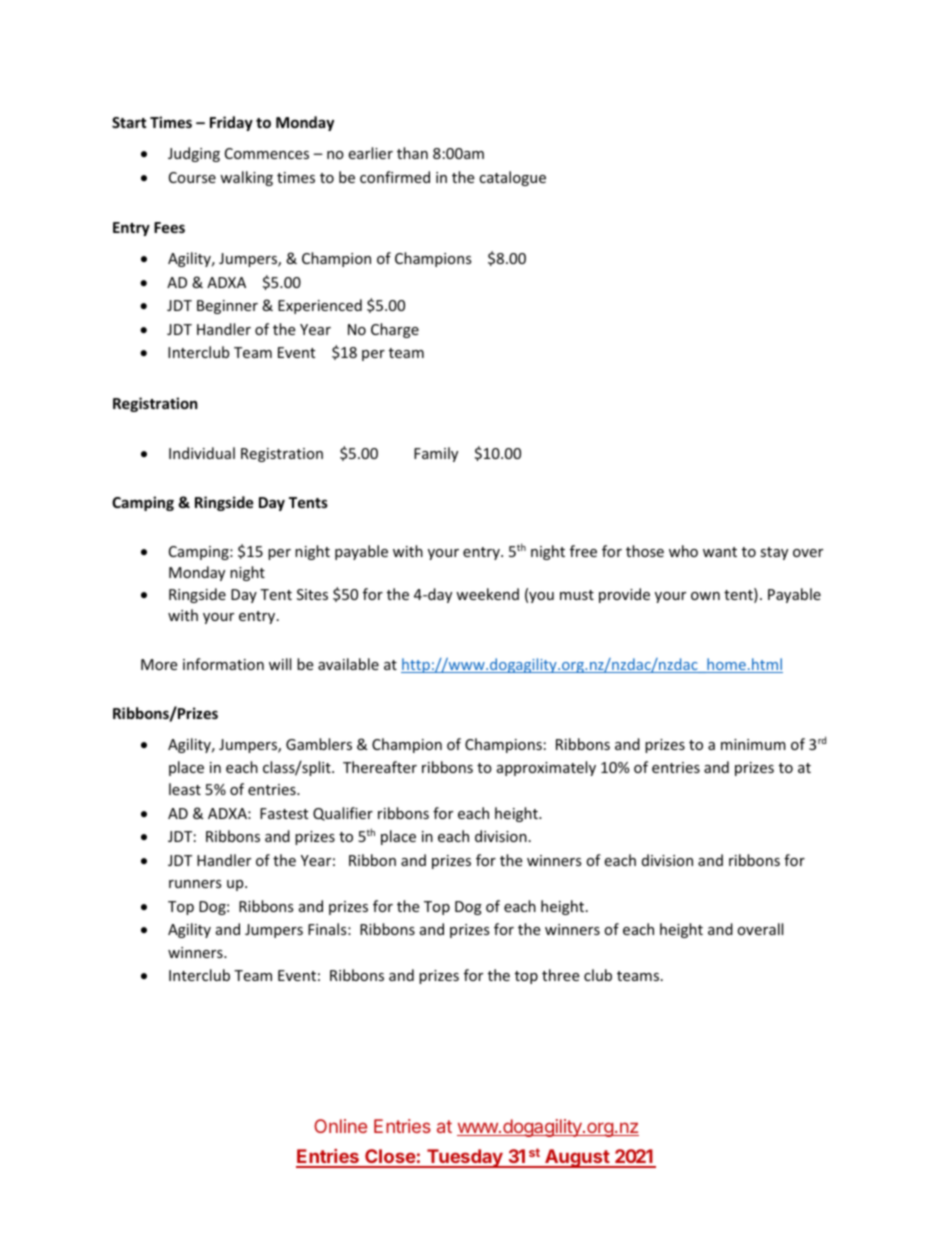 This image has width=952, height=1233. I want to click on minimum, so click(753, 744).
